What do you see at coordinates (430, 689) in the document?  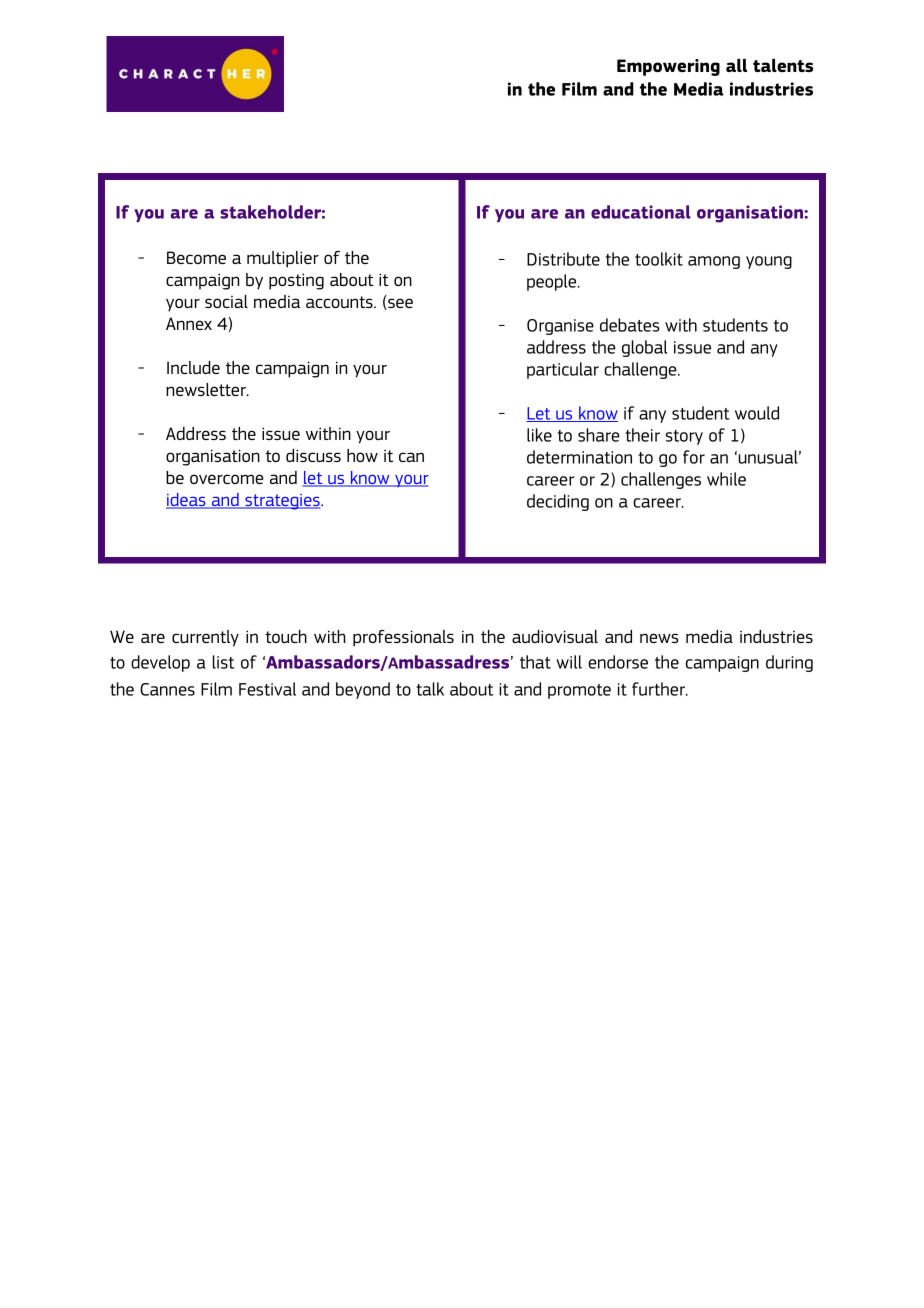 I see `talk` at bounding box center [430, 689].
